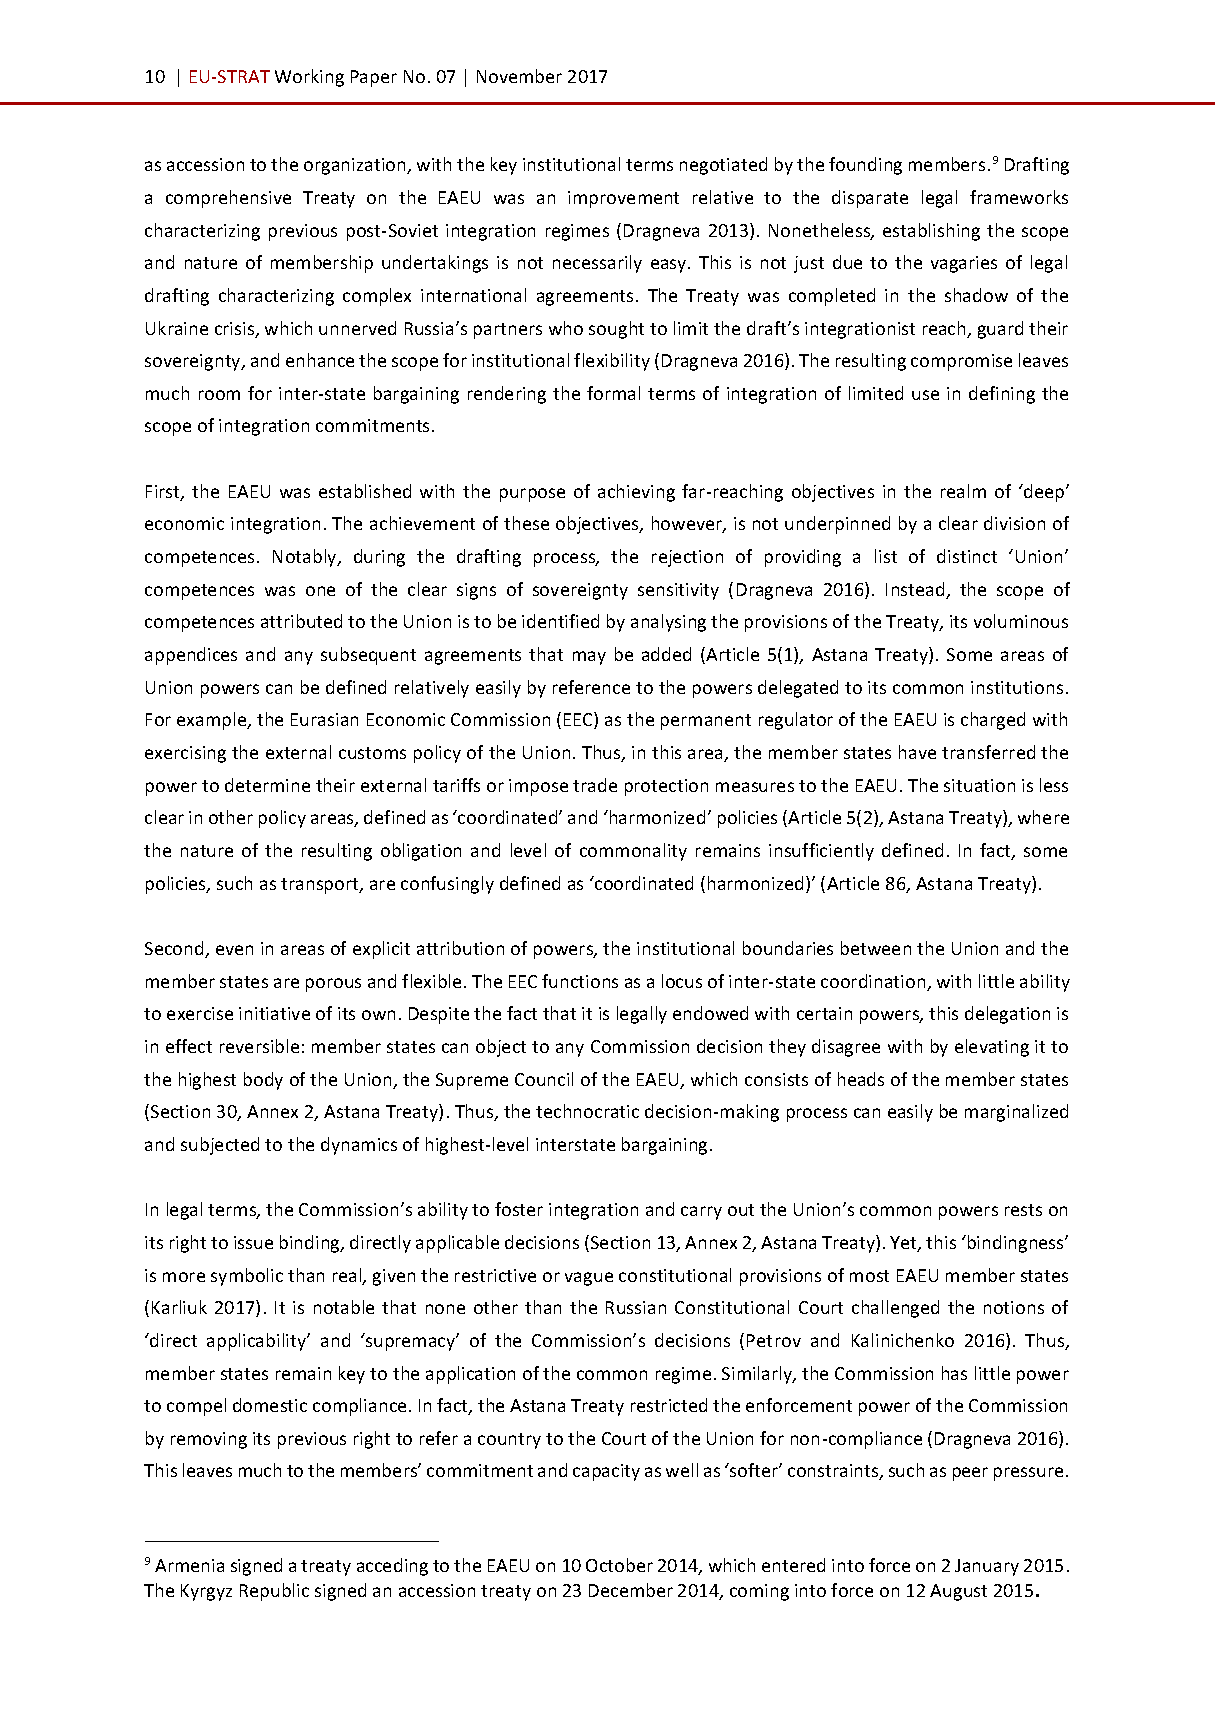 The image size is (1215, 1718). I want to click on division, so click(1014, 523).
